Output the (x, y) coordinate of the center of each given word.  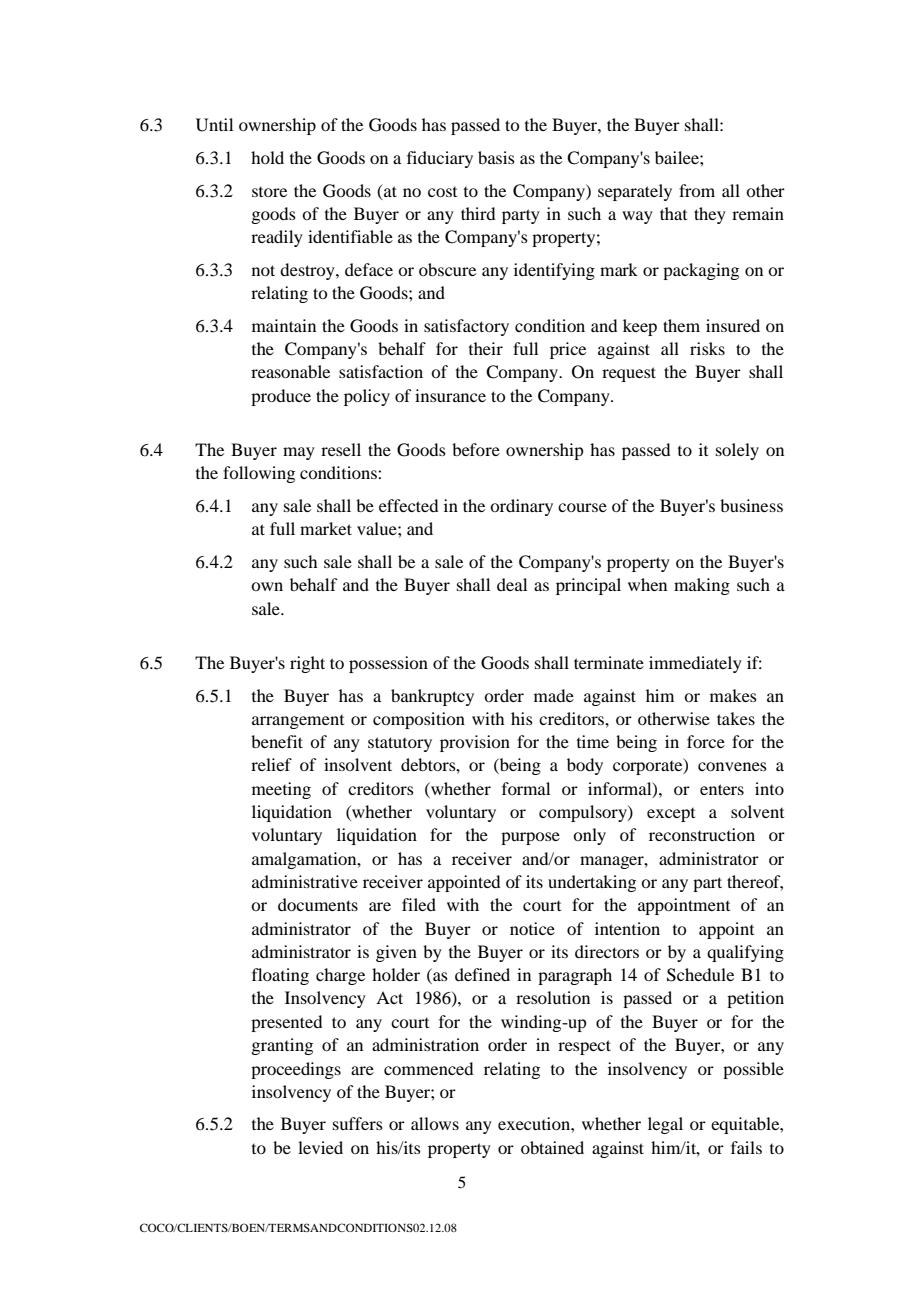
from (697, 190)
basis (496, 157)
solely (737, 451)
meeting (281, 790)
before (476, 449)
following (259, 474)
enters (722, 789)
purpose (530, 838)
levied (320, 1147)
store (269, 192)
